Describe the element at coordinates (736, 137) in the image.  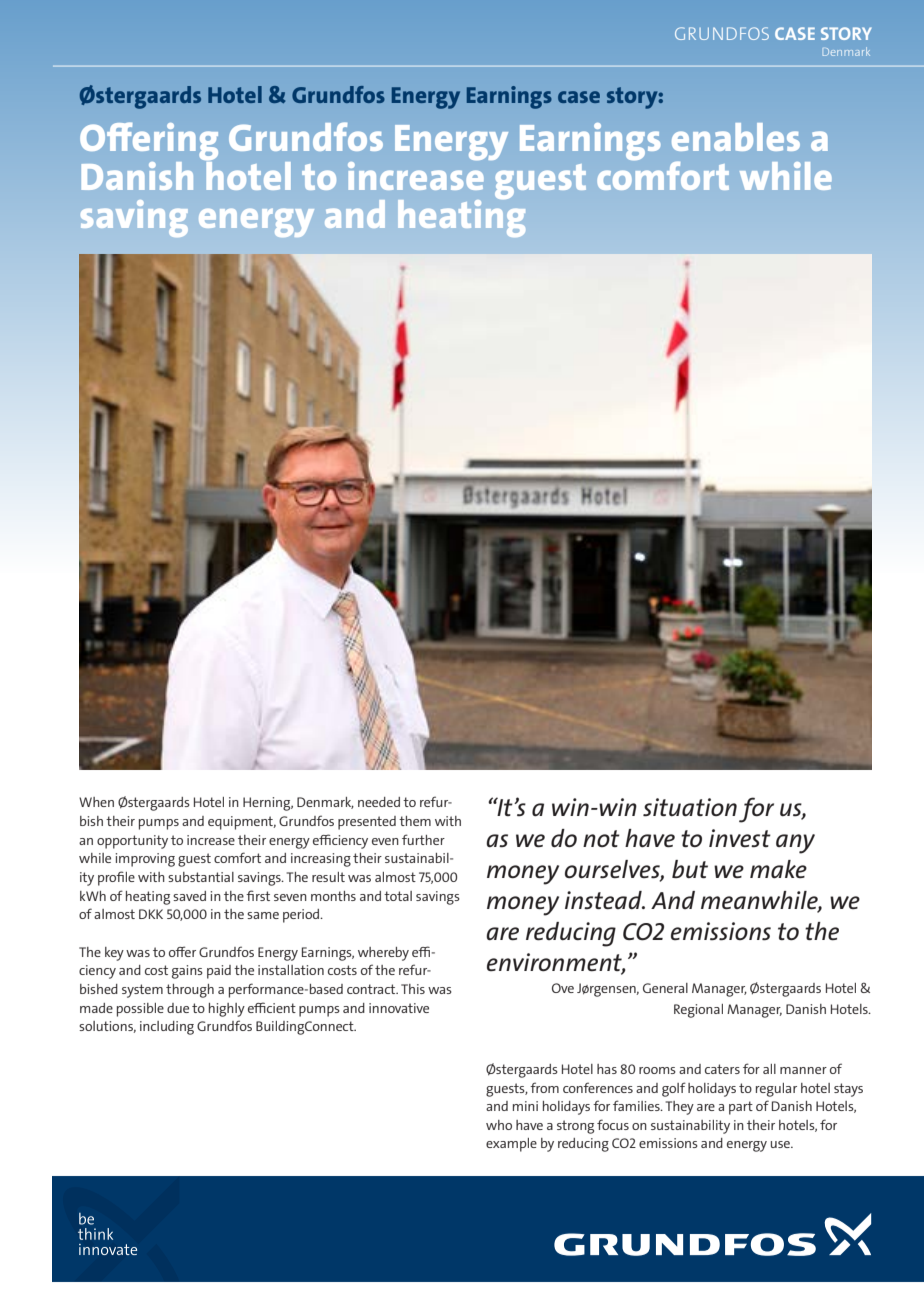
I see `enables` at that location.
